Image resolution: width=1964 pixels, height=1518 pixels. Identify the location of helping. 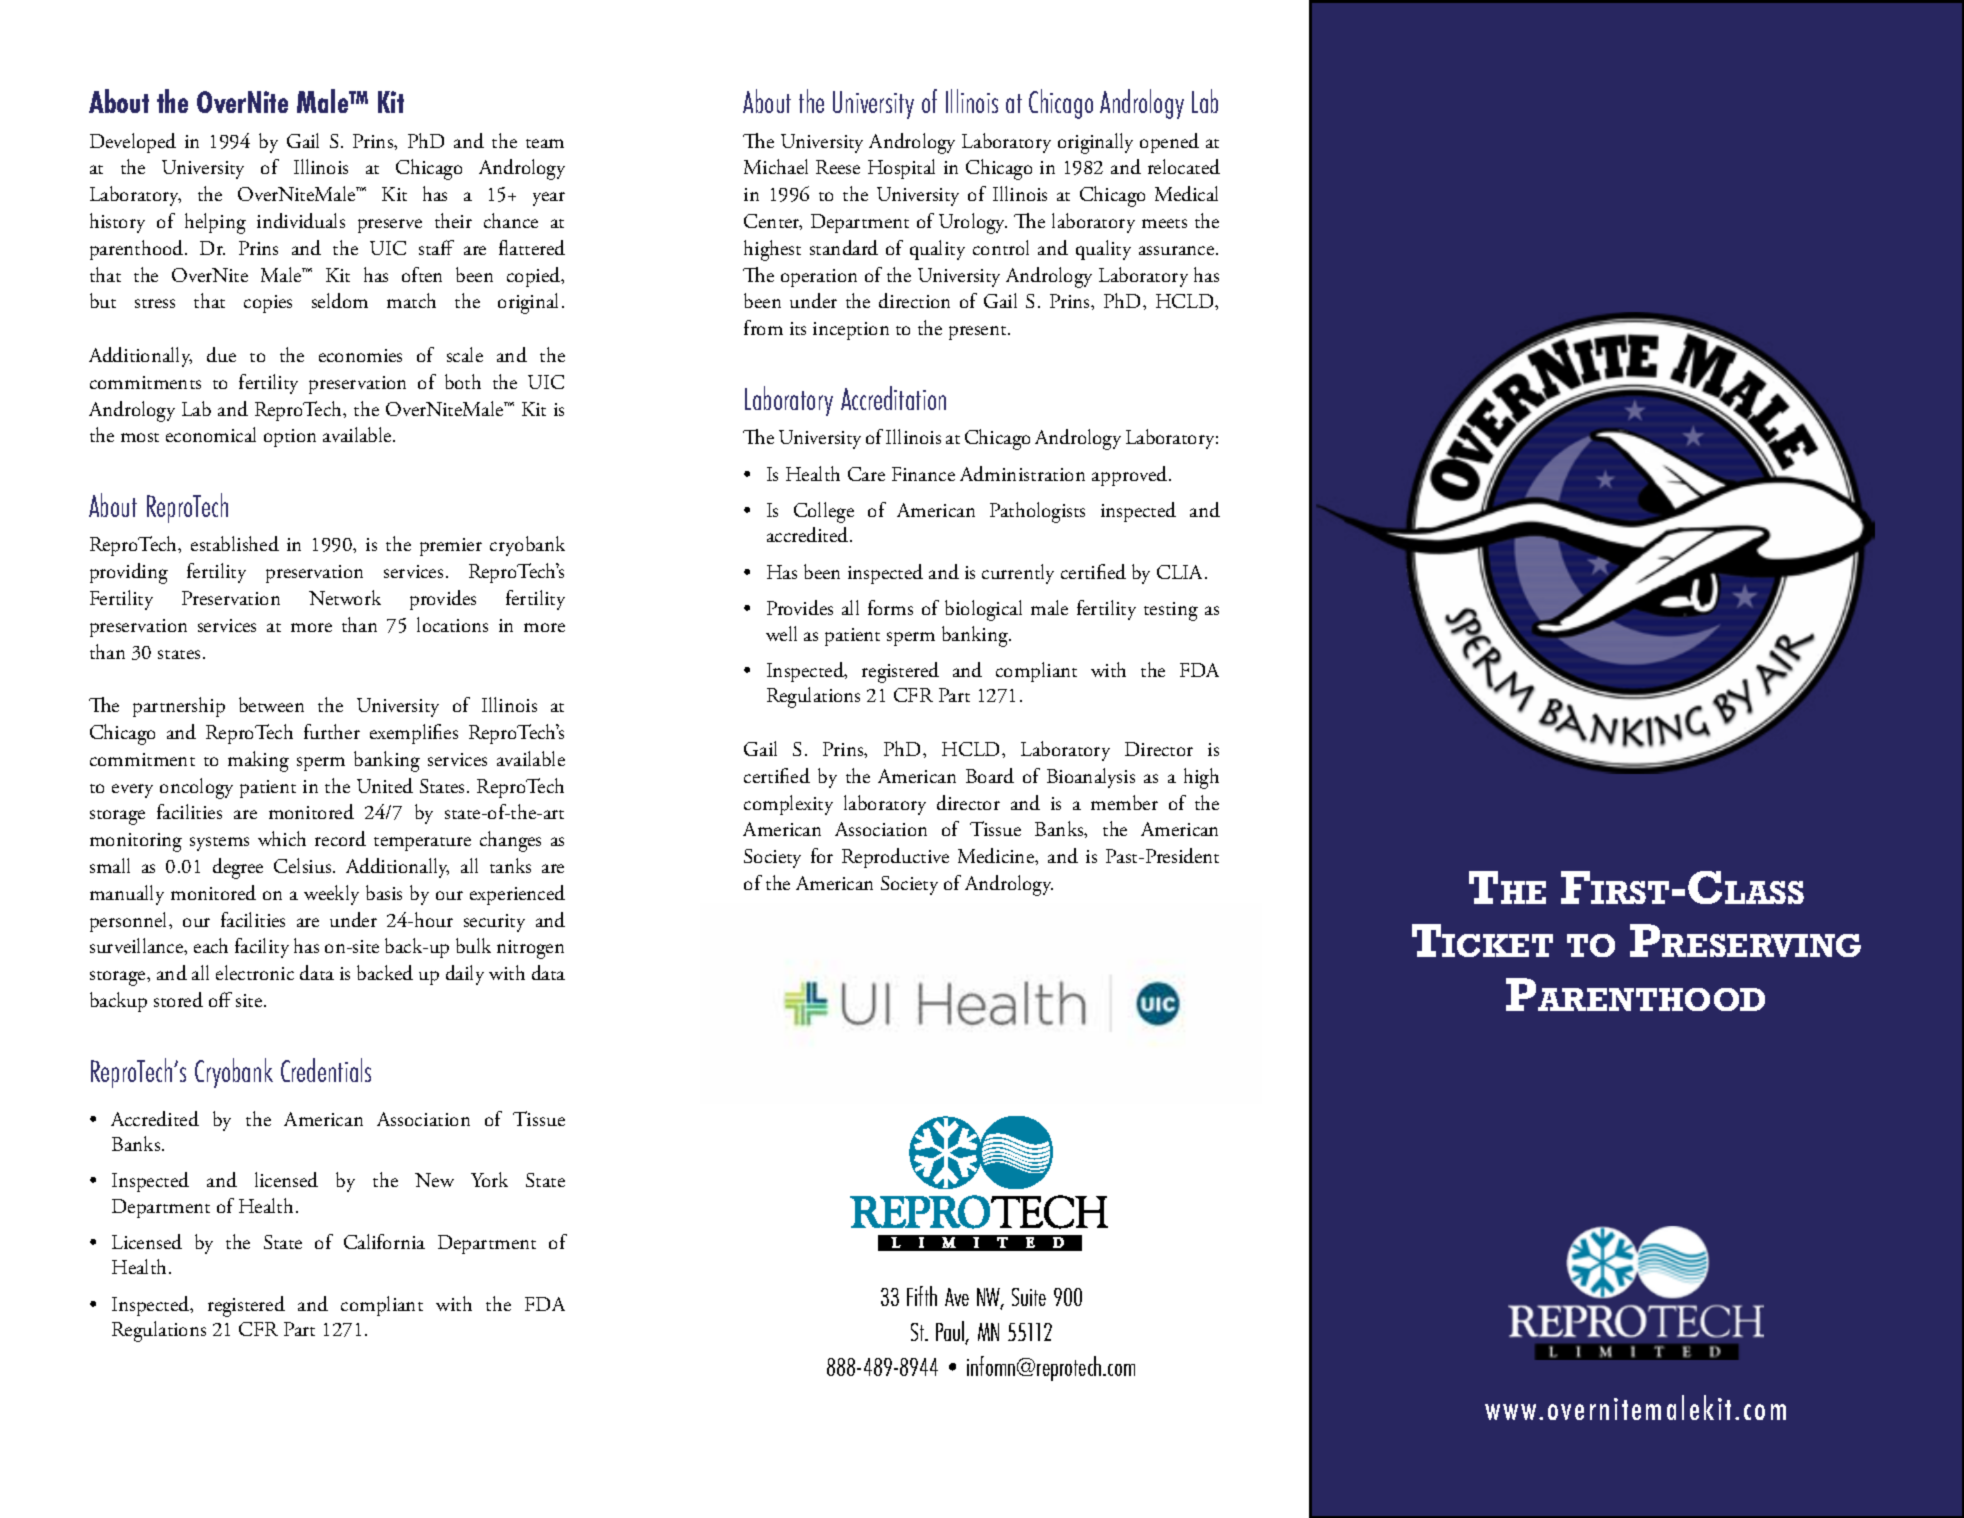
(215, 223).
